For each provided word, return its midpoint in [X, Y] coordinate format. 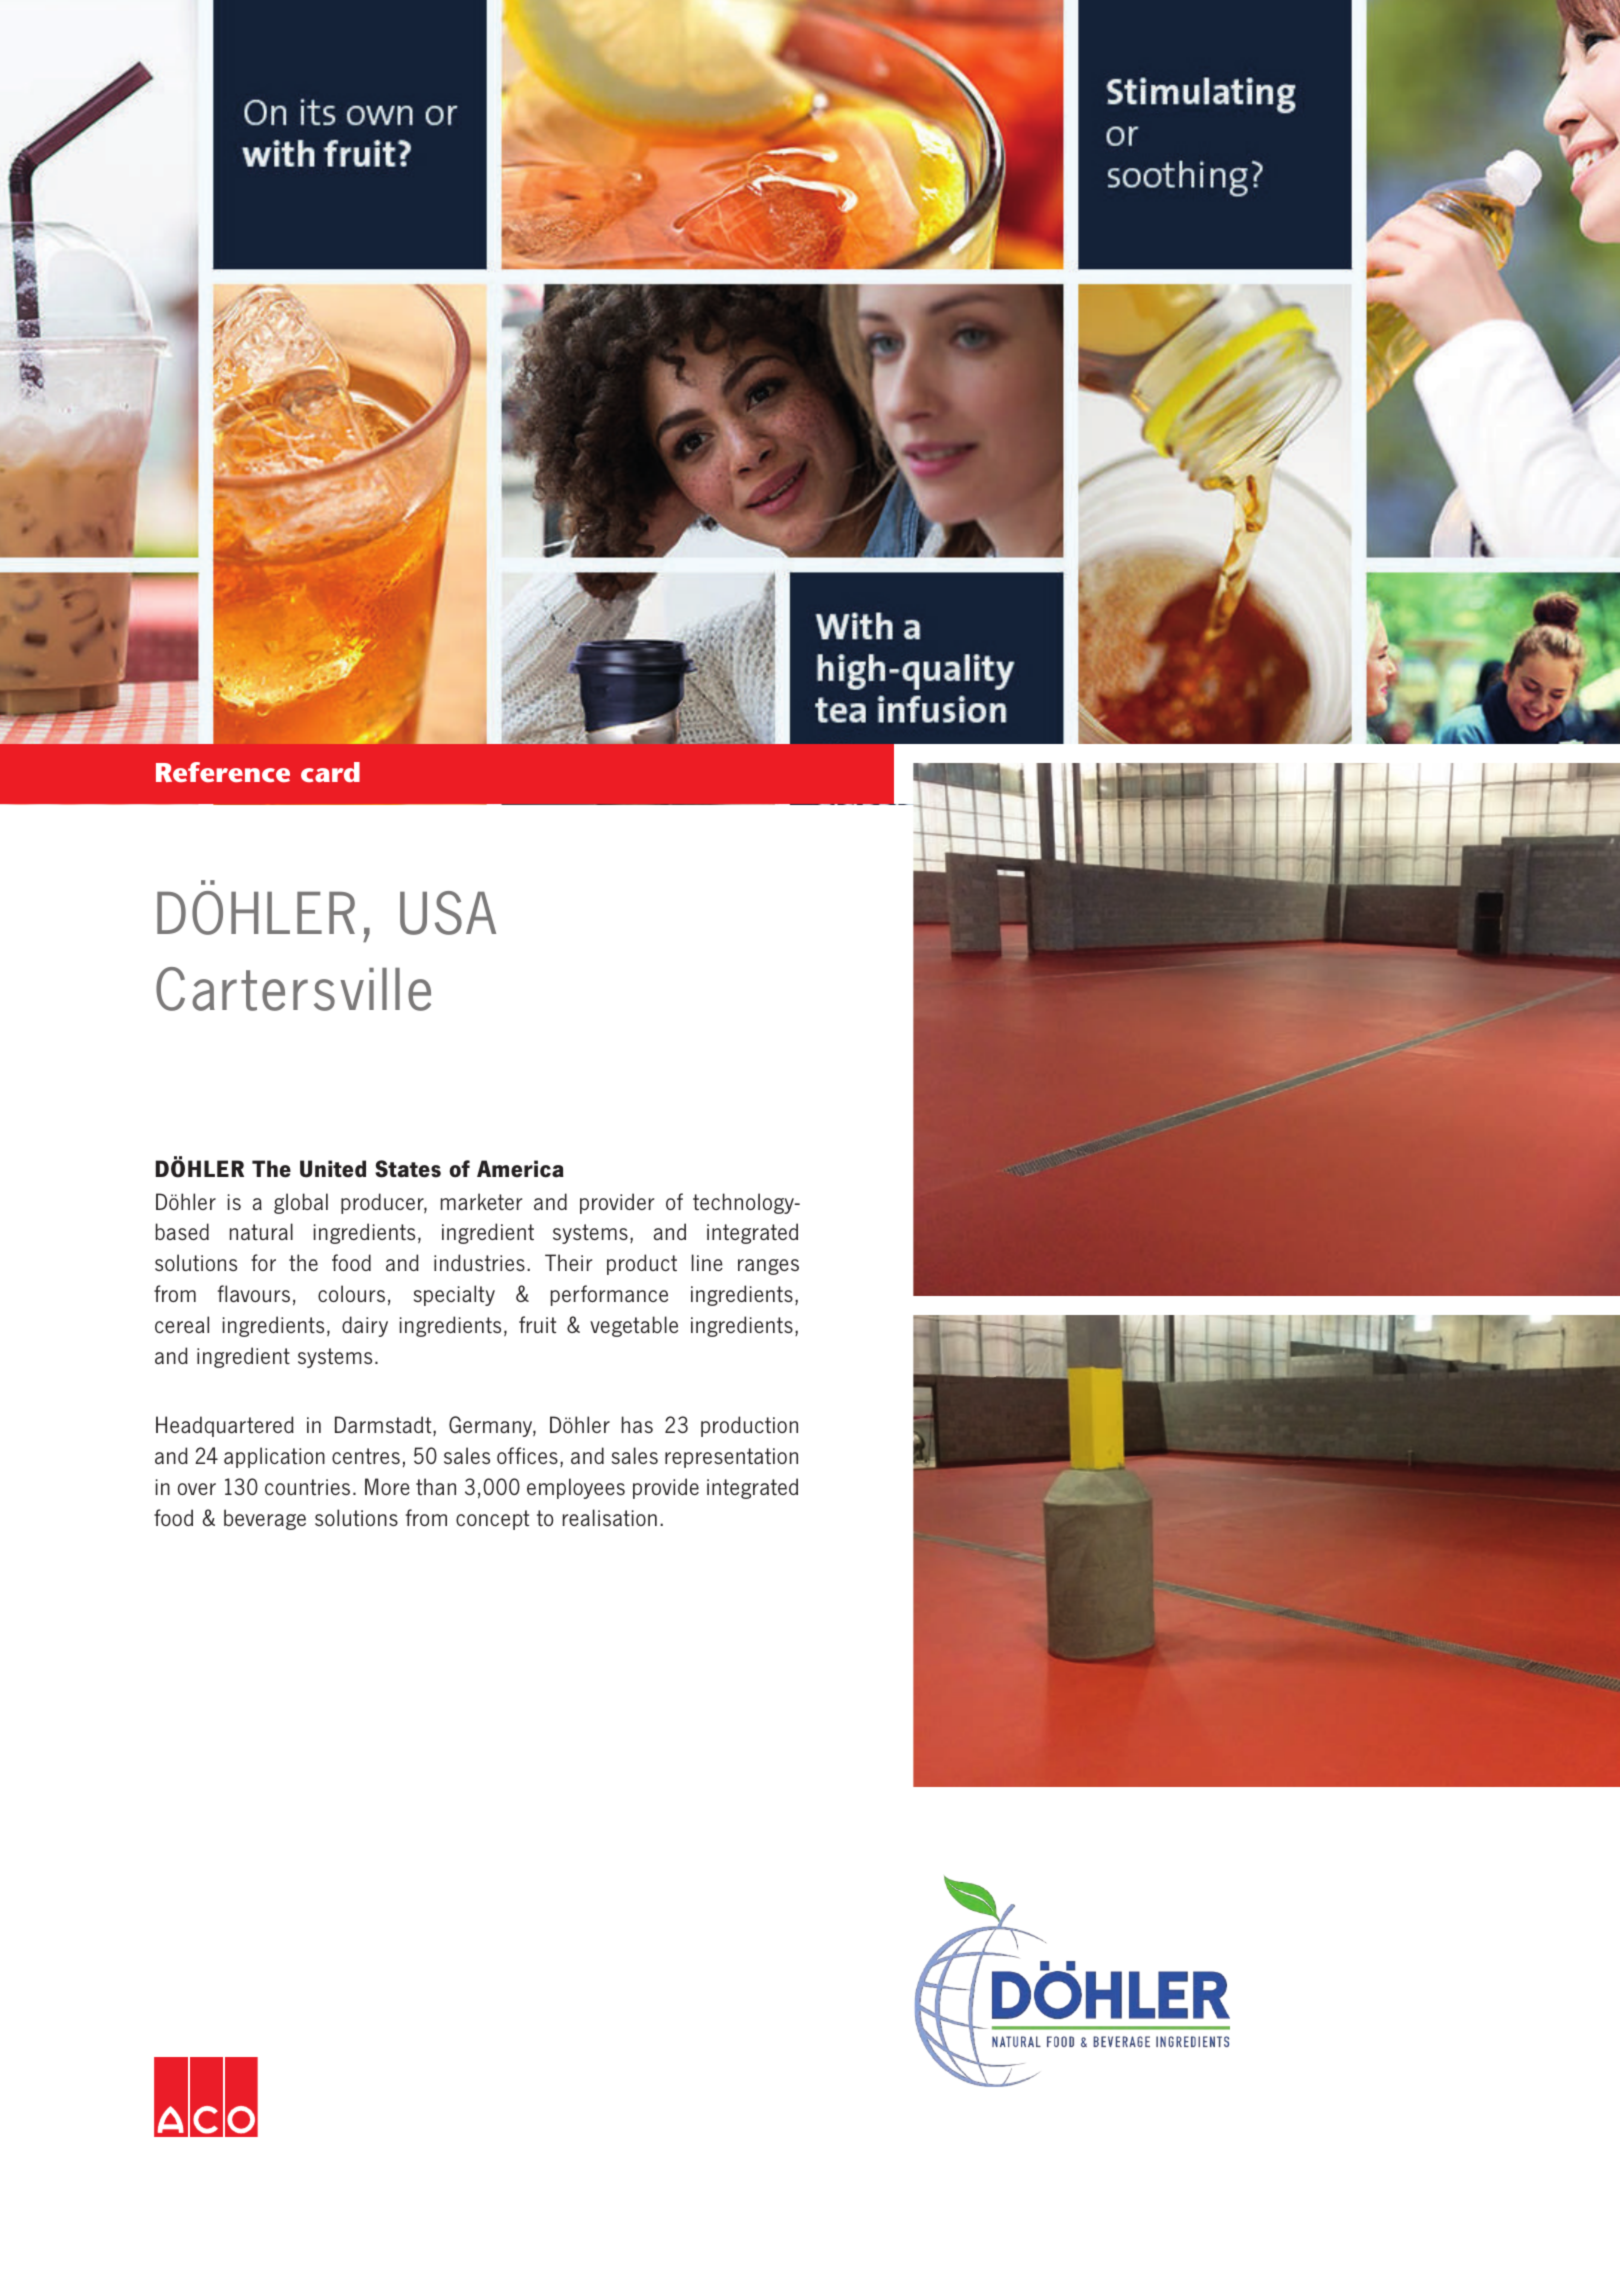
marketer [481, 1201]
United [333, 1169]
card [330, 772]
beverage [265, 1519]
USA [448, 913]
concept [492, 1520]
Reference [223, 772]
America [520, 1169]
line [707, 1262]
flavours [254, 1293]
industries [479, 1262]
